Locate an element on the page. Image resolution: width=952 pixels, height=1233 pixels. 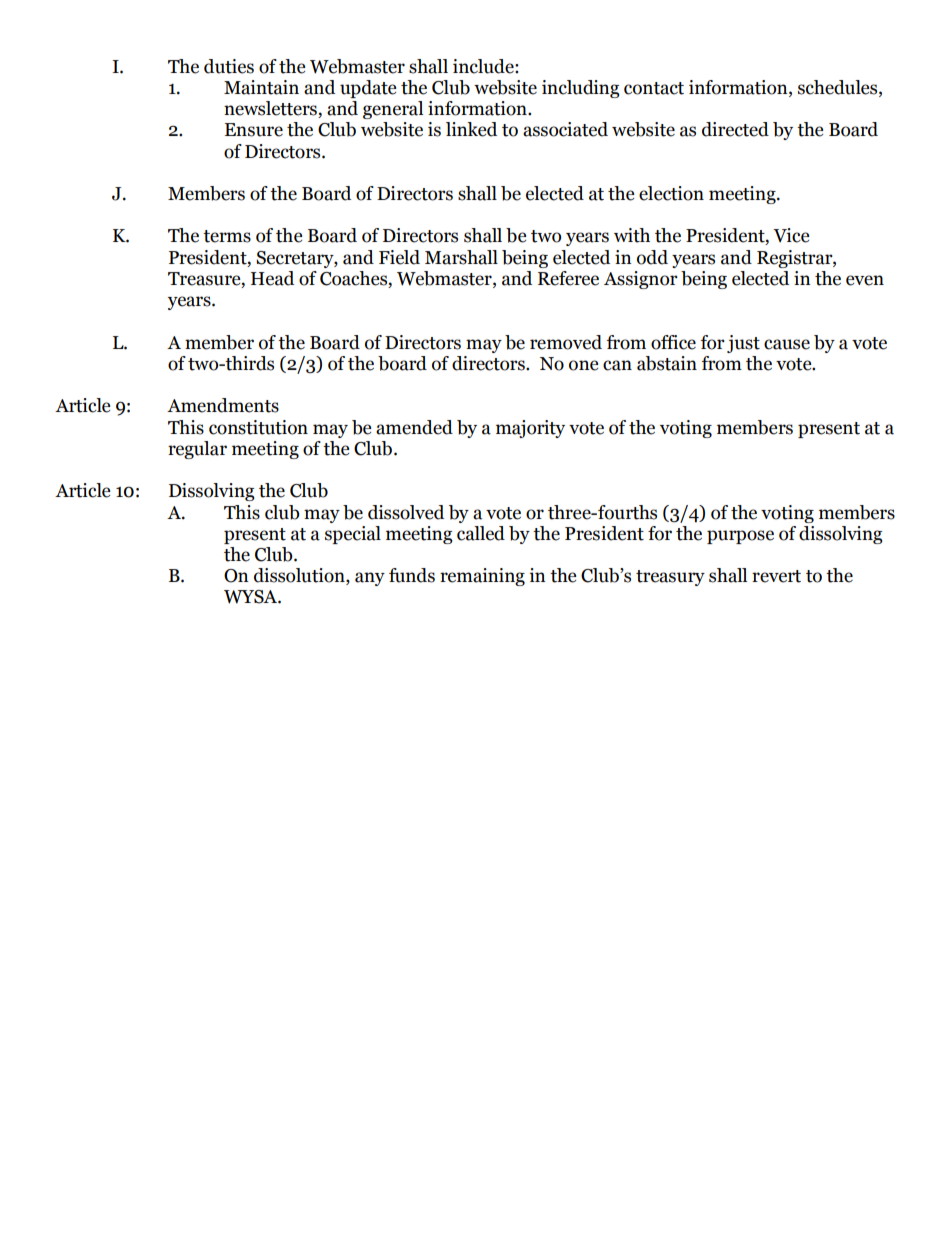
any is located at coordinates (370, 579).
